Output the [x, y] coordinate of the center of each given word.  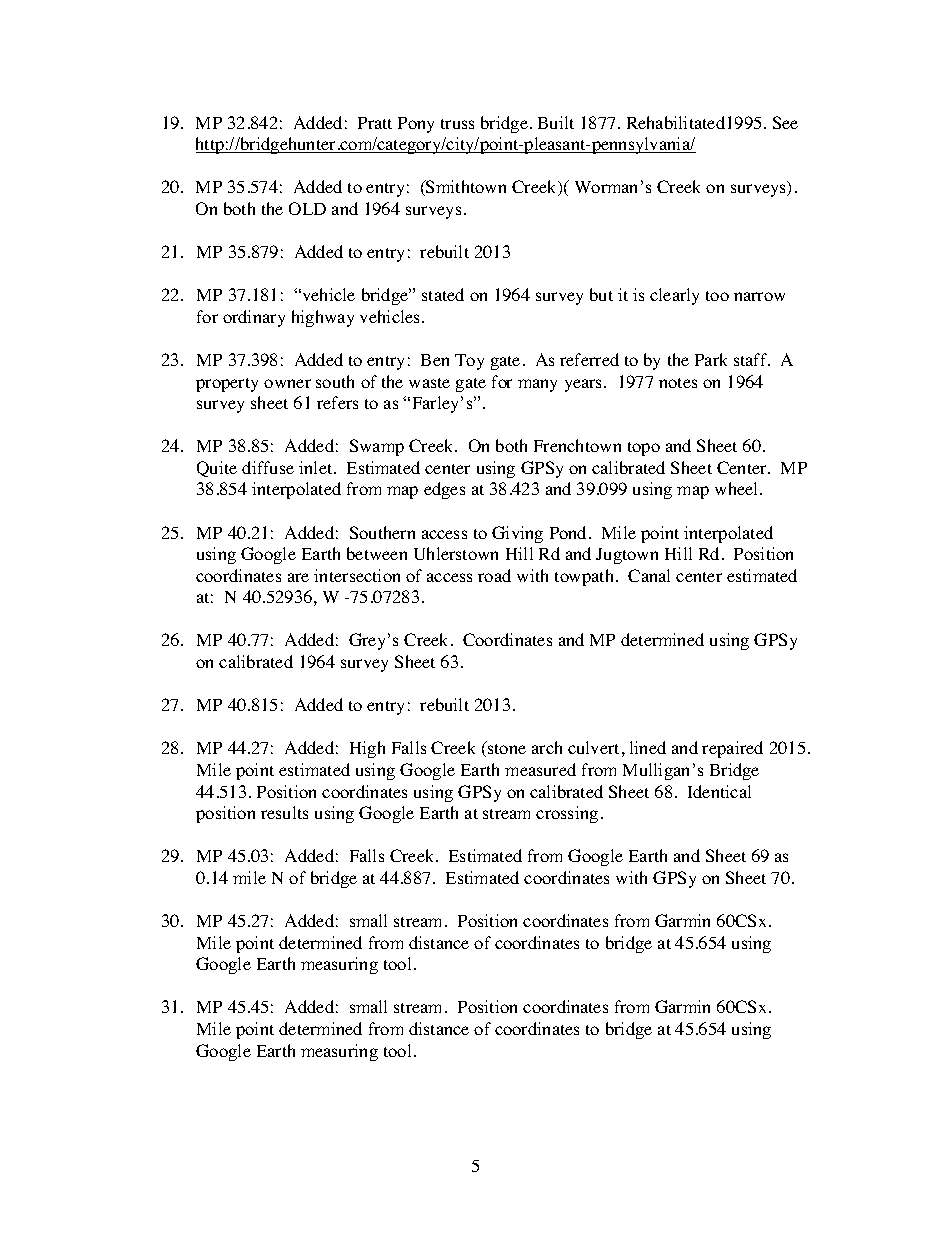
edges [444, 490]
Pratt [375, 123]
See [785, 122]
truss [457, 124]
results [284, 812]
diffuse [268, 467]
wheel [738, 488]
